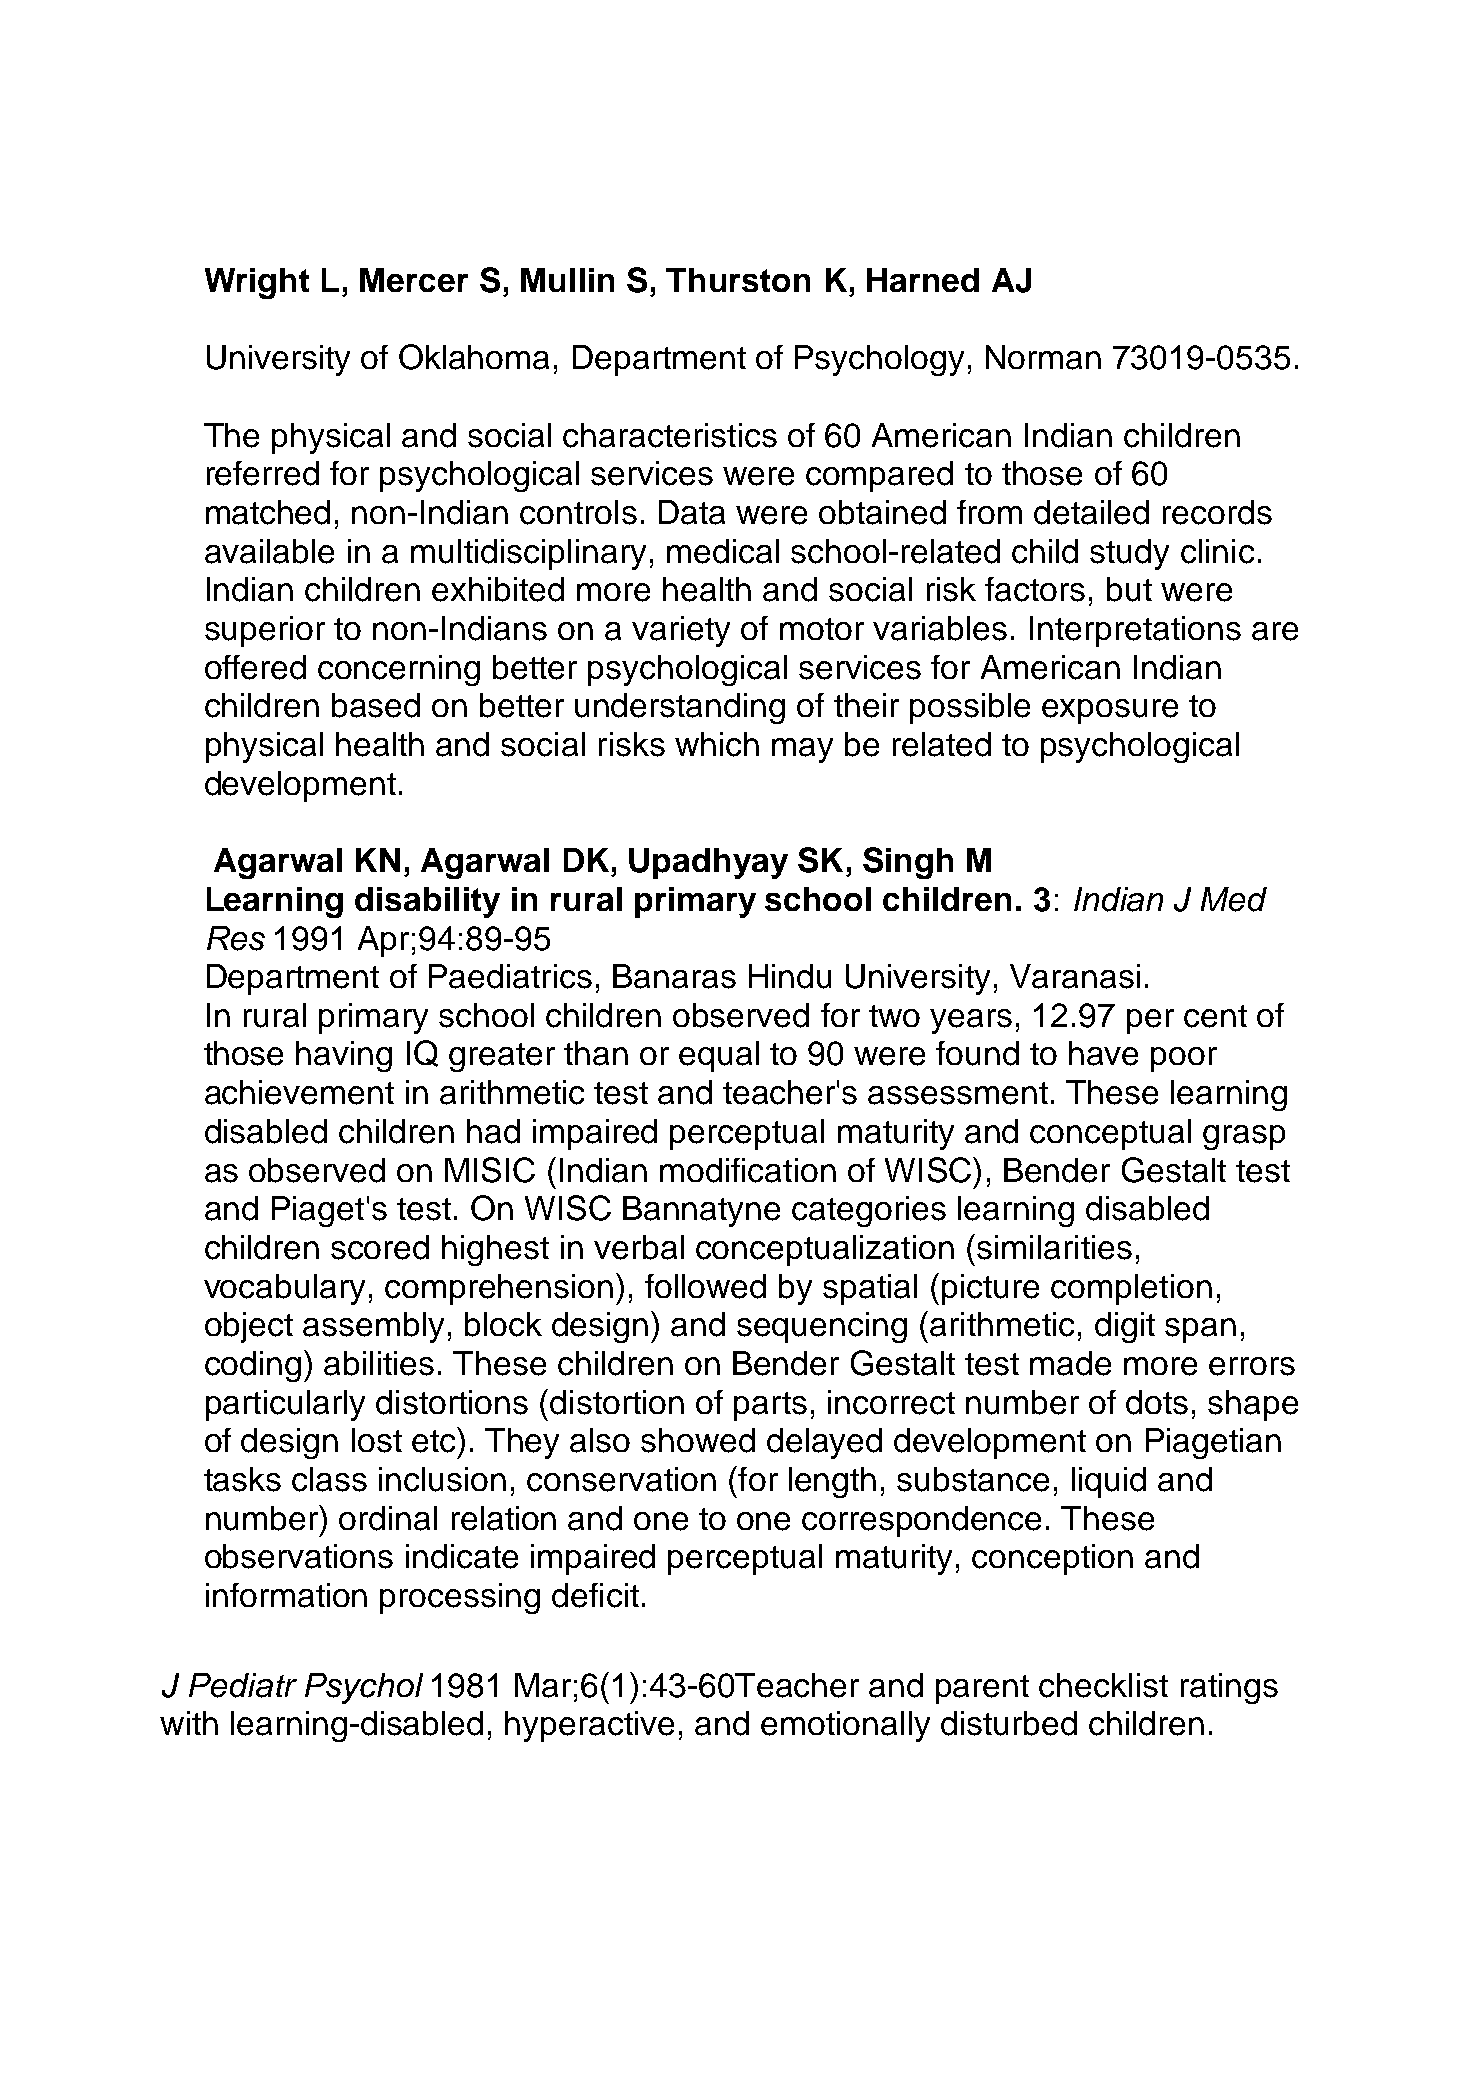 The image size is (1470, 2078). I want to click on emotionally, so click(845, 1726).
